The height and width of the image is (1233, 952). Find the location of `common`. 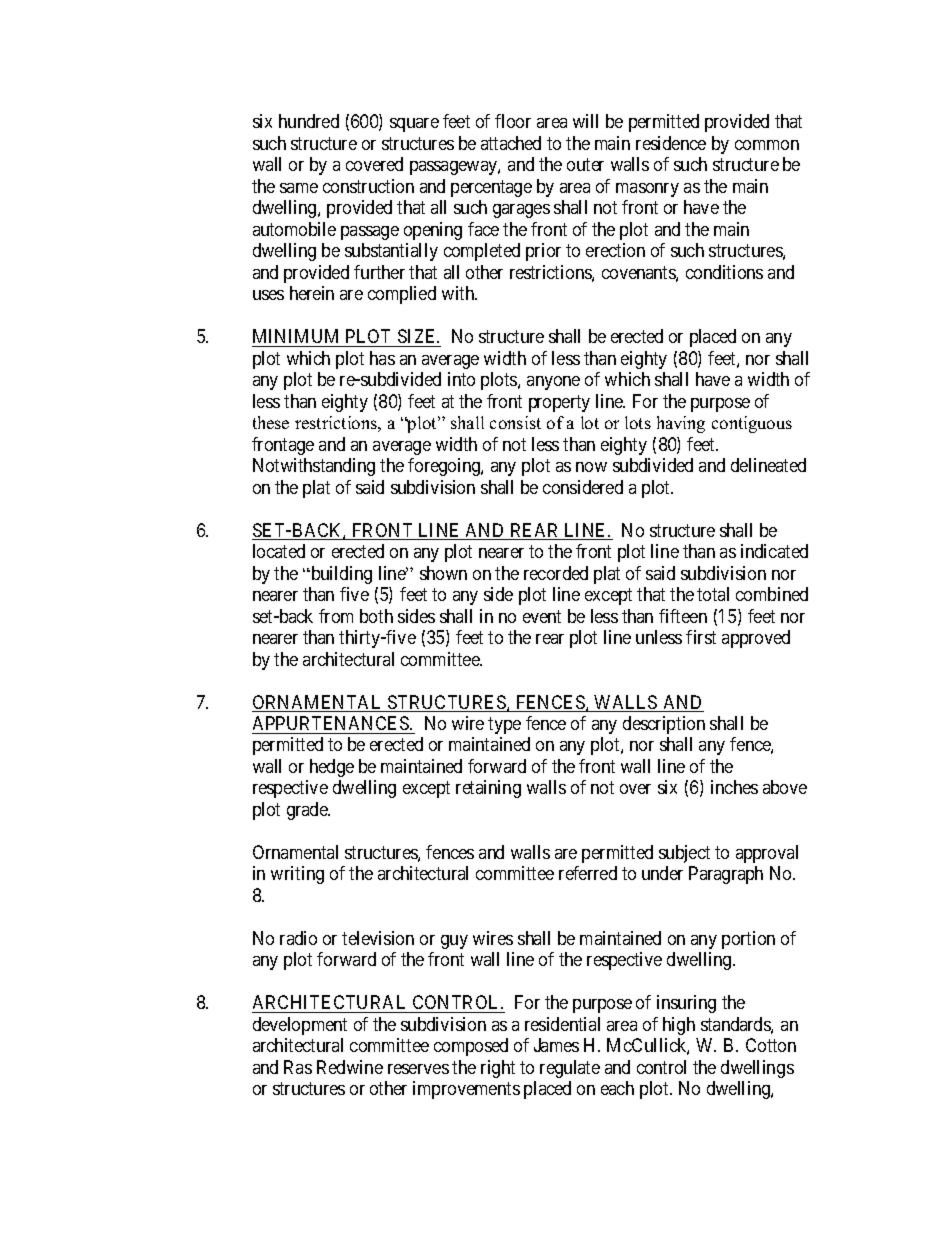

common is located at coordinates (767, 145).
